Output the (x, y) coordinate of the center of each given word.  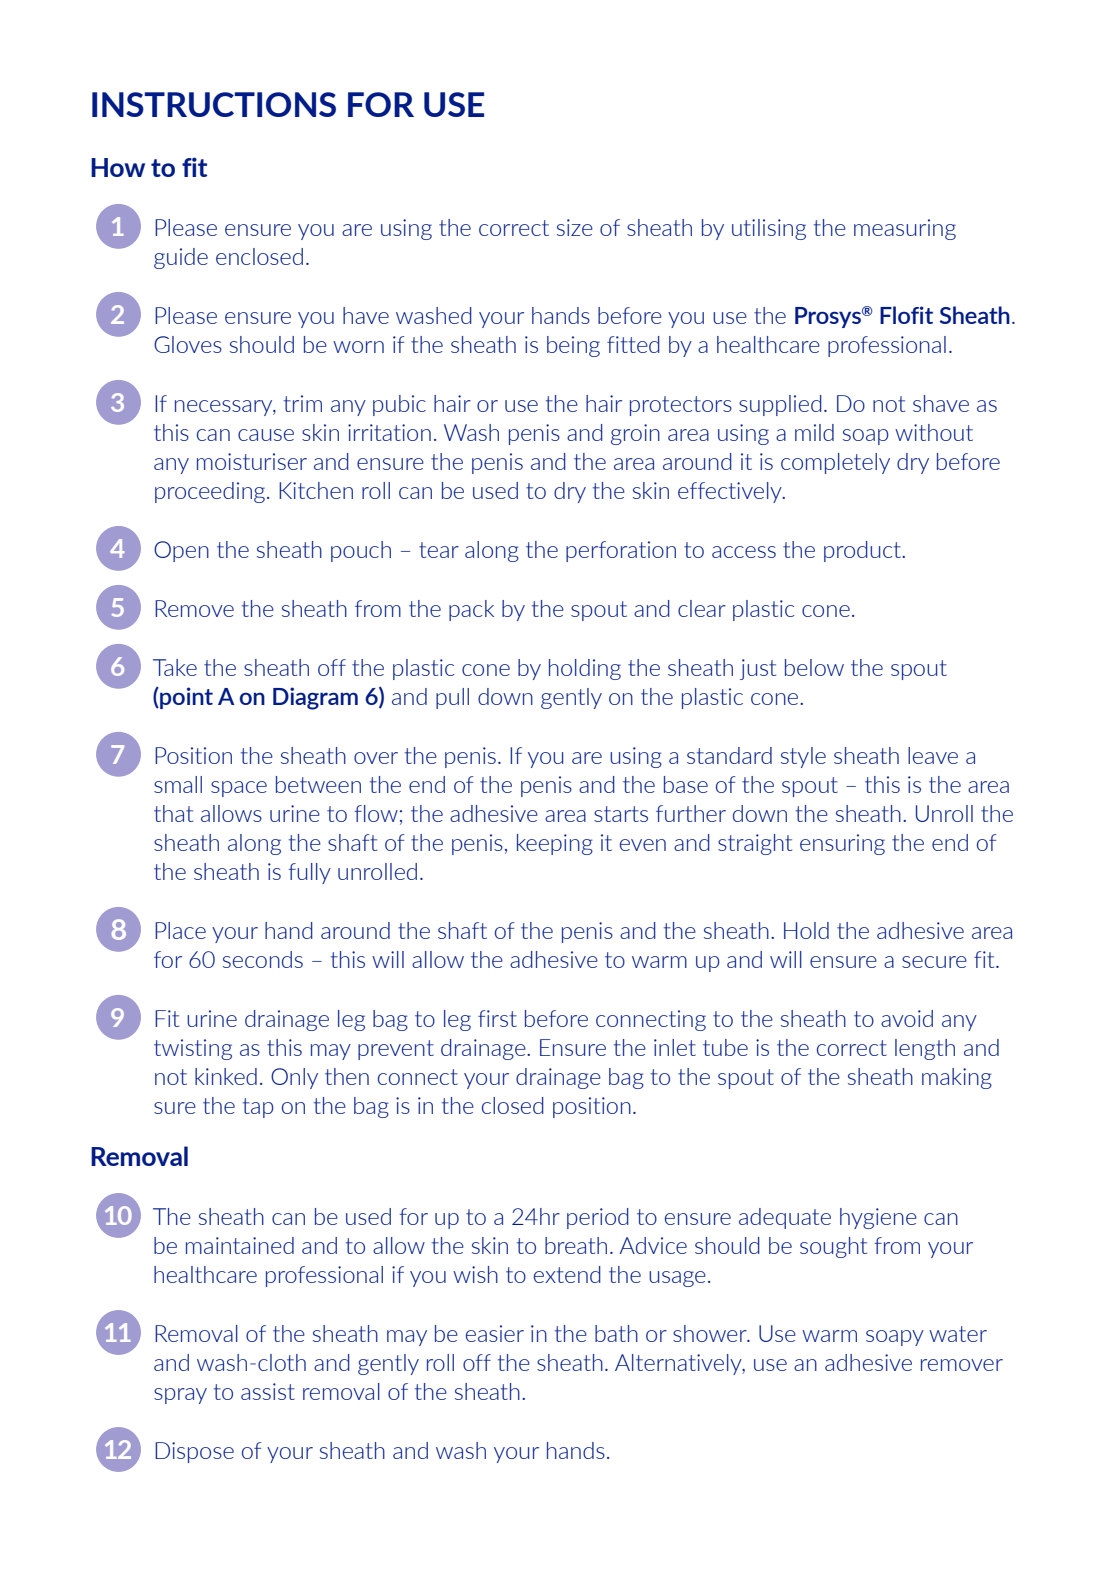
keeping (555, 844)
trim (303, 403)
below (814, 667)
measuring (905, 229)
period (598, 1218)
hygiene (878, 1218)
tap (258, 1108)
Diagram (315, 698)
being (573, 346)
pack (471, 610)
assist (268, 1391)
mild (814, 432)
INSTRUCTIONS (214, 104)
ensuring (842, 844)
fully (310, 873)
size (575, 227)
